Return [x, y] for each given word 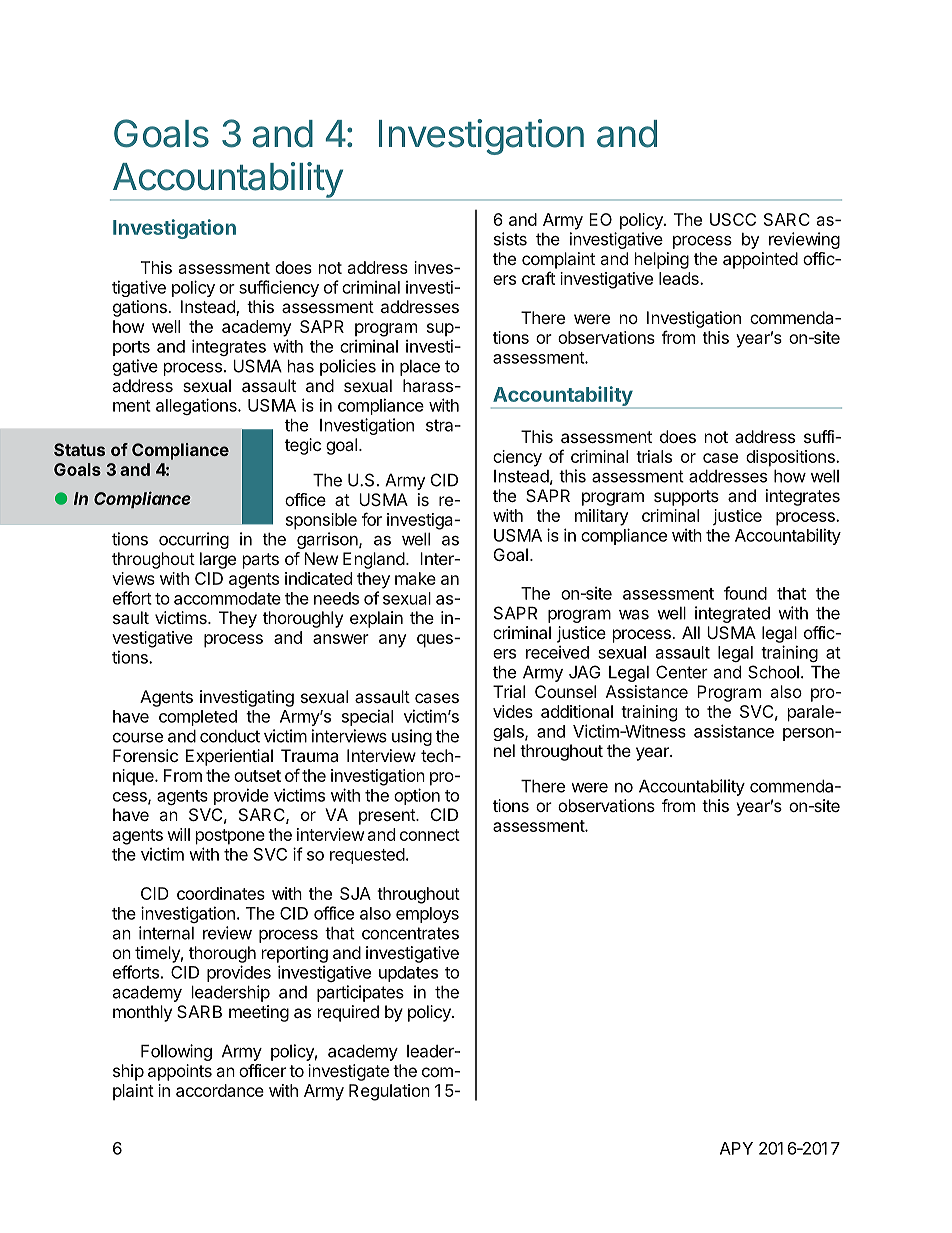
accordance [220, 1090]
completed [198, 718]
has [301, 366]
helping [662, 260]
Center [682, 672]
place [420, 368]
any [392, 641]
